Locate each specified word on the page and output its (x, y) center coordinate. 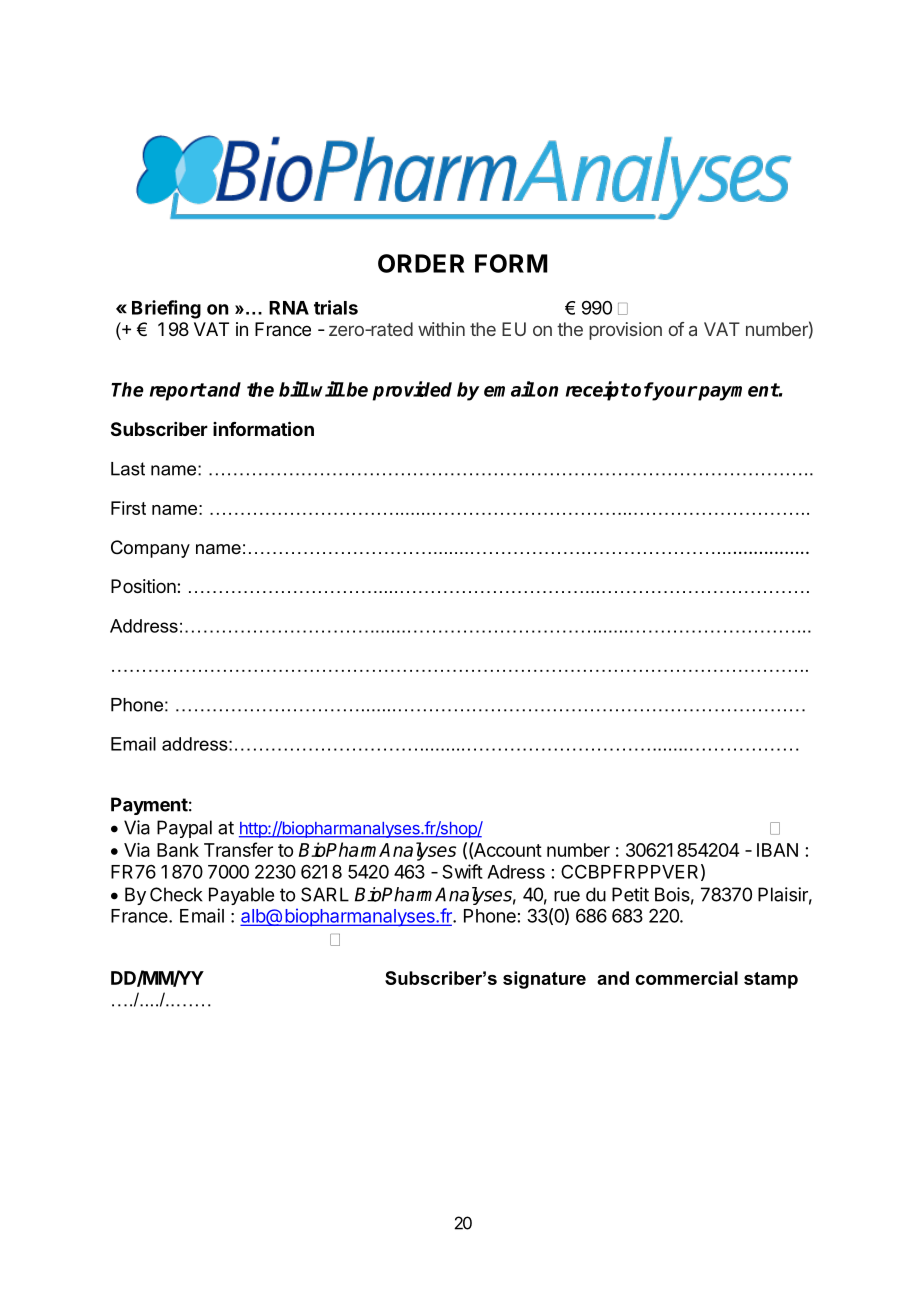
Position (144, 586)
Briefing (166, 309)
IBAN (777, 850)
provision (625, 331)
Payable (241, 896)
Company (150, 549)
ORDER (421, 263)
